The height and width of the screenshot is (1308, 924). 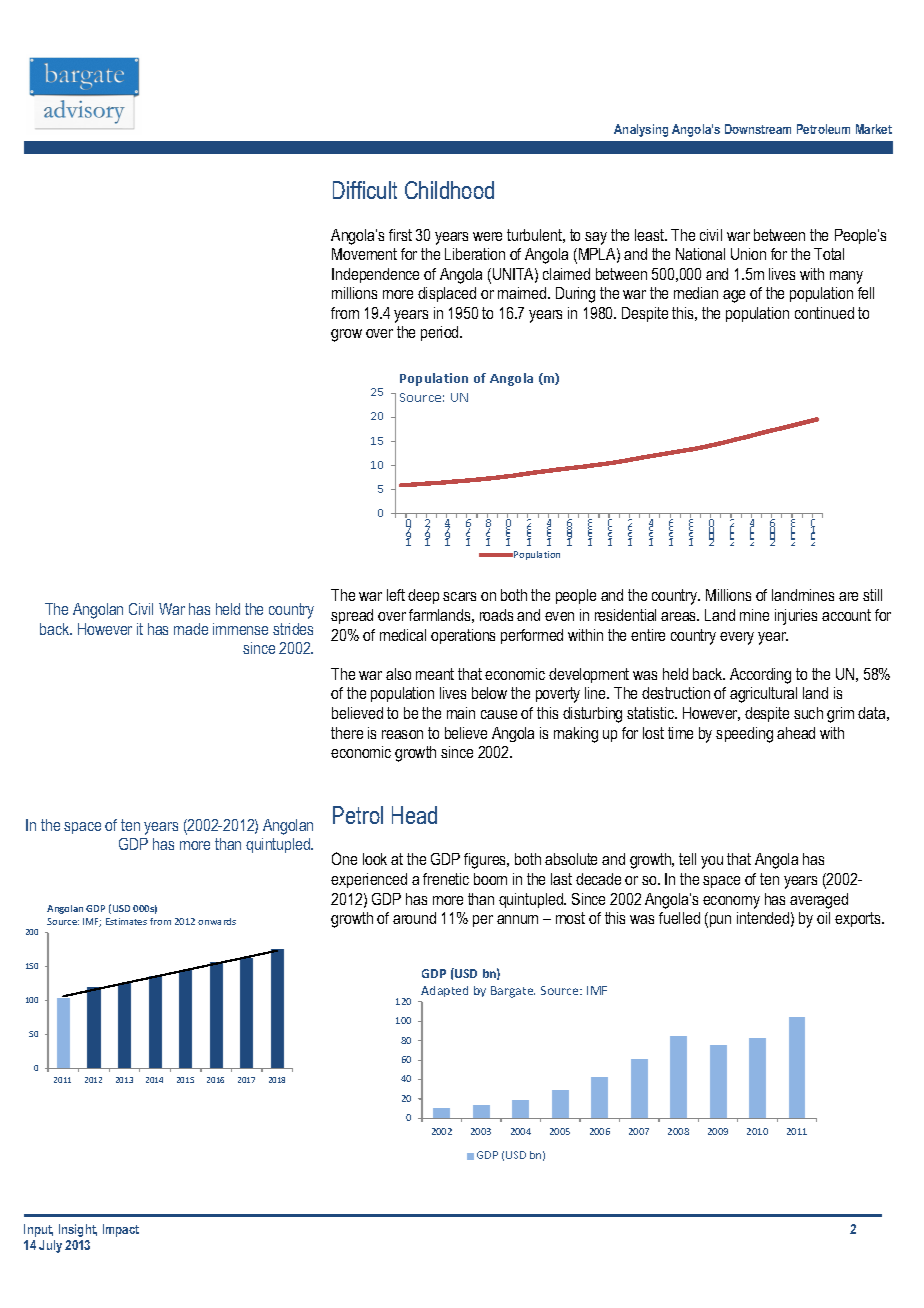 I want to click on Difficult, so click(x=365, y=190).
